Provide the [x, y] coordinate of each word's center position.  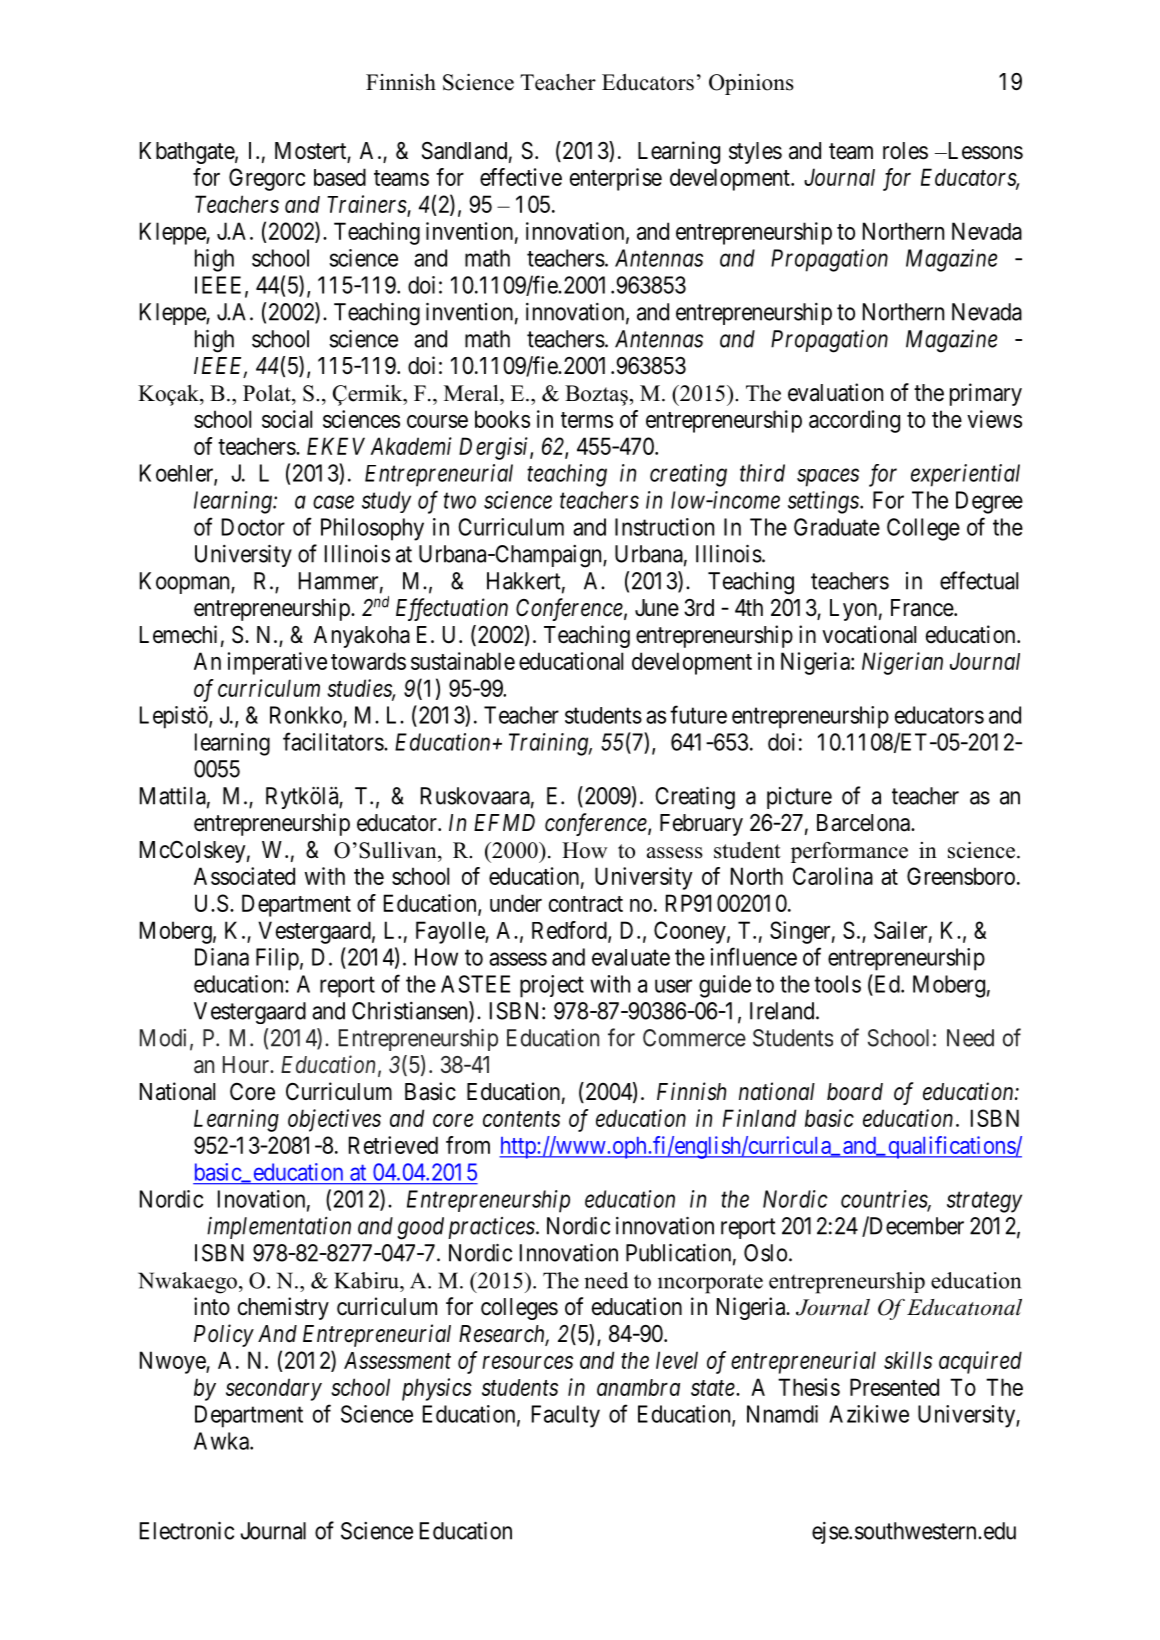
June [657, 608]
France [923, 608]
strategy [984, 1202]
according [854, 421]
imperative [277, 663]
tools [837, 984]
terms [587, 420]
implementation [279, 1228]
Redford [570, 931]
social [287, 419]
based [340, 177]
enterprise [616, 179]
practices [491, 1228]
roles [905, 151]
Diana [222, 957]
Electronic [187, 1530]
